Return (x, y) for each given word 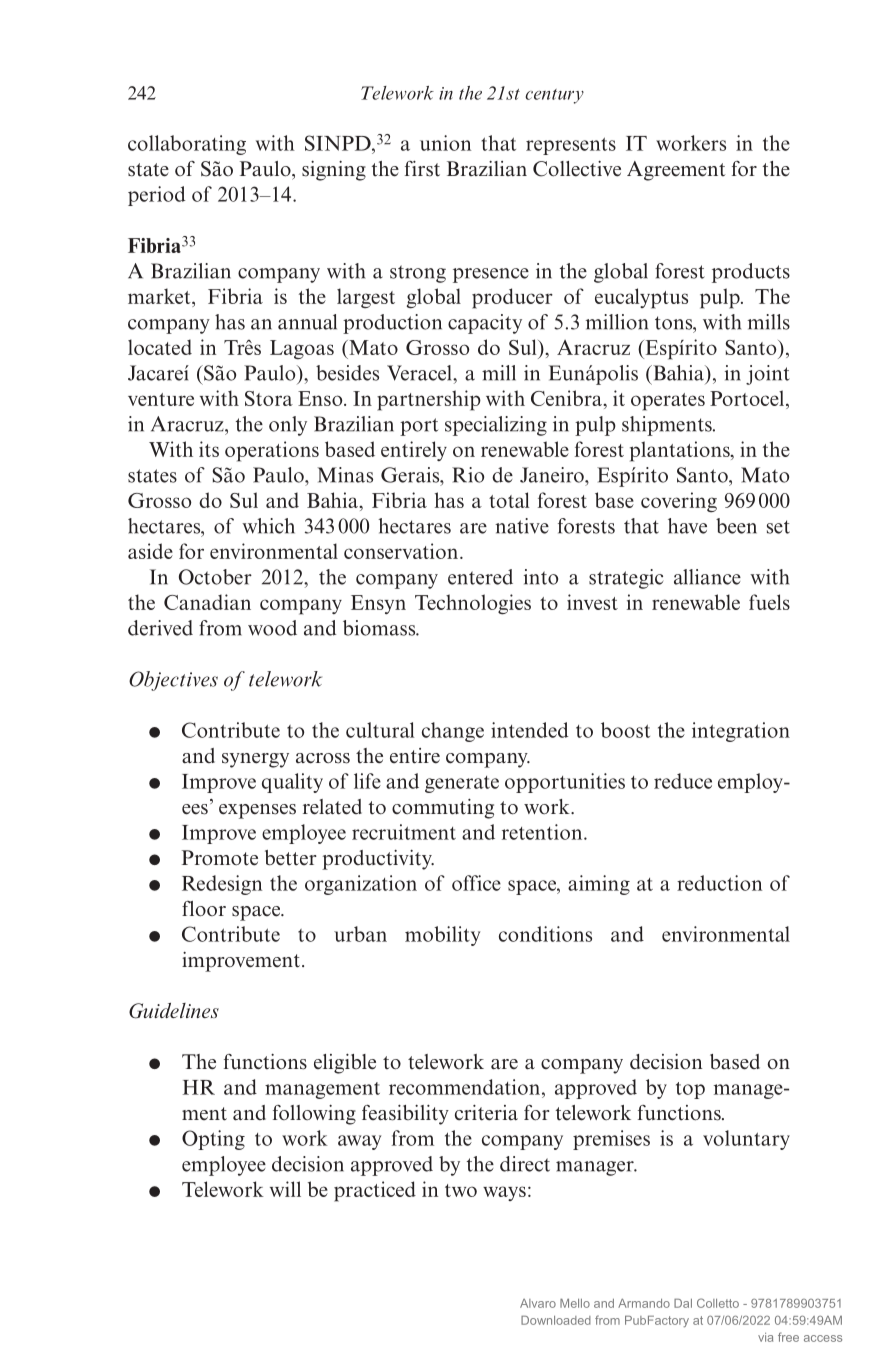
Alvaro (538, 1303)
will (285, 1189)
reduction (719, 883)
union (445, 143)
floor (204, 909)
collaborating (187, 145)
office (476, 883)
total (509, 500)
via (765, 1337)
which (268, 526)
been (736, 526)
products (751, 273)
